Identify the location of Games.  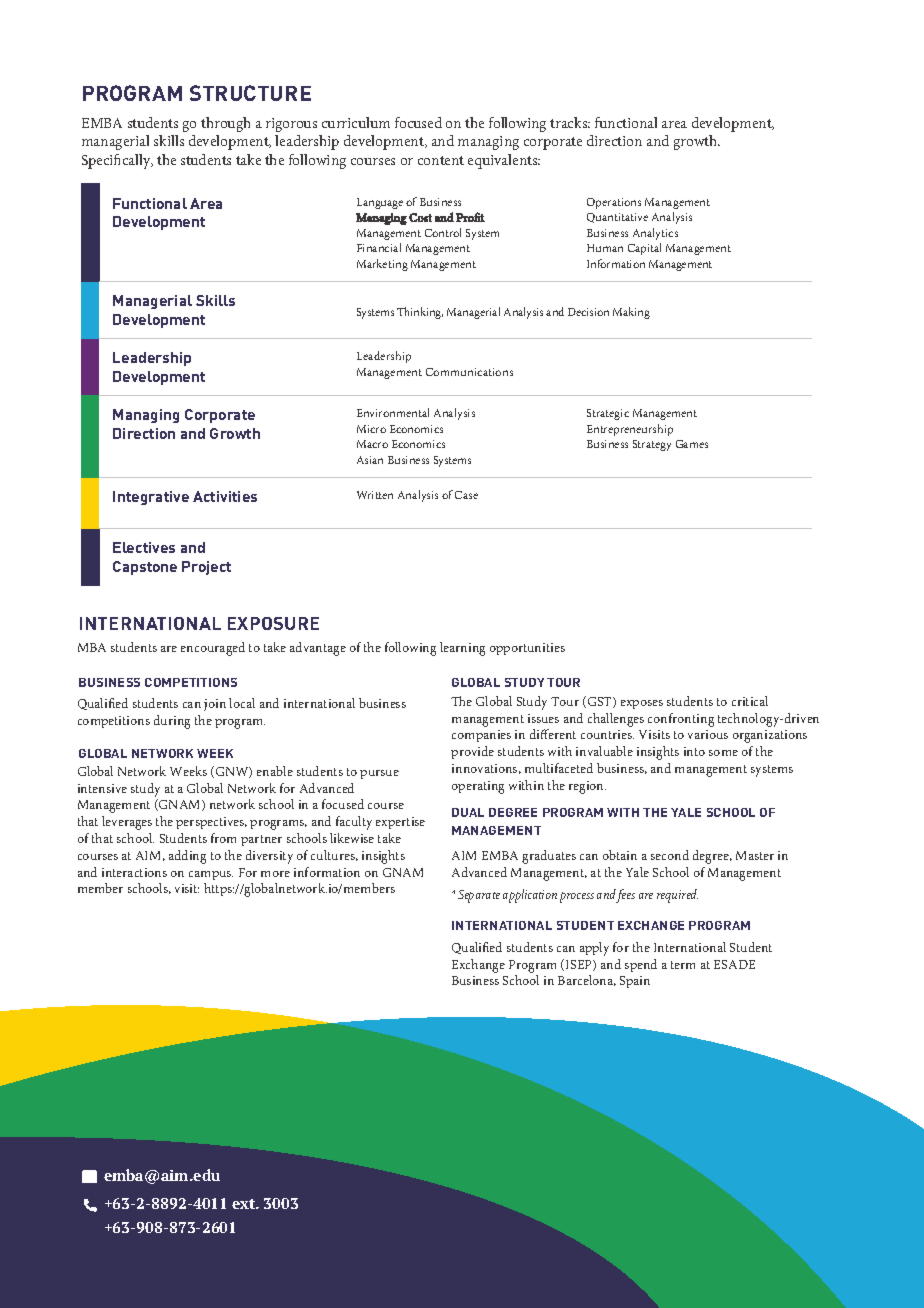
(692, 444).
